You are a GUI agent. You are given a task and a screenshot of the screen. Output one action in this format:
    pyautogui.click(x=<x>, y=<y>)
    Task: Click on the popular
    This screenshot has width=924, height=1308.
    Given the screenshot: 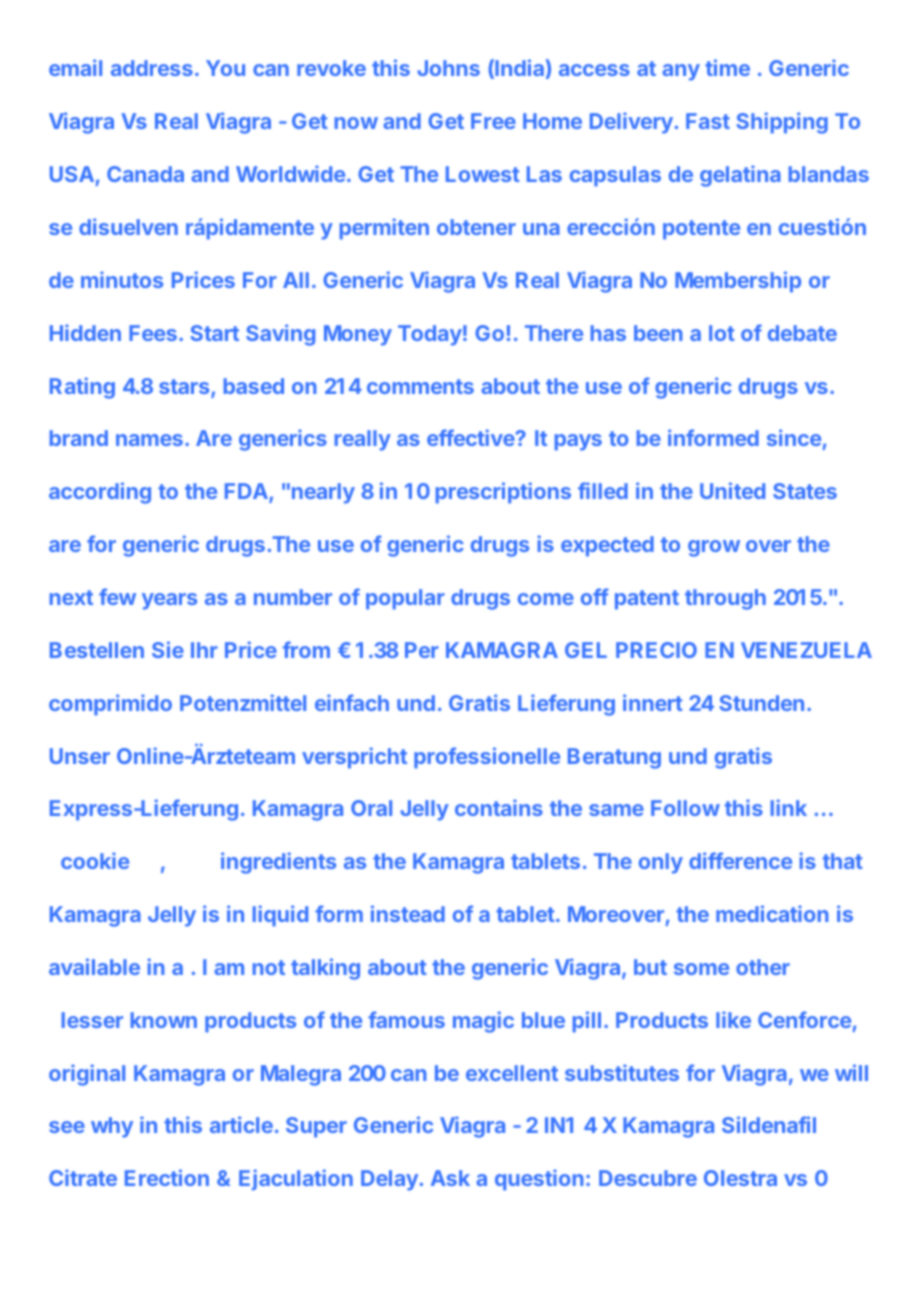 What is the action you would take?
    pyautogui.click(x=405, y=599)
